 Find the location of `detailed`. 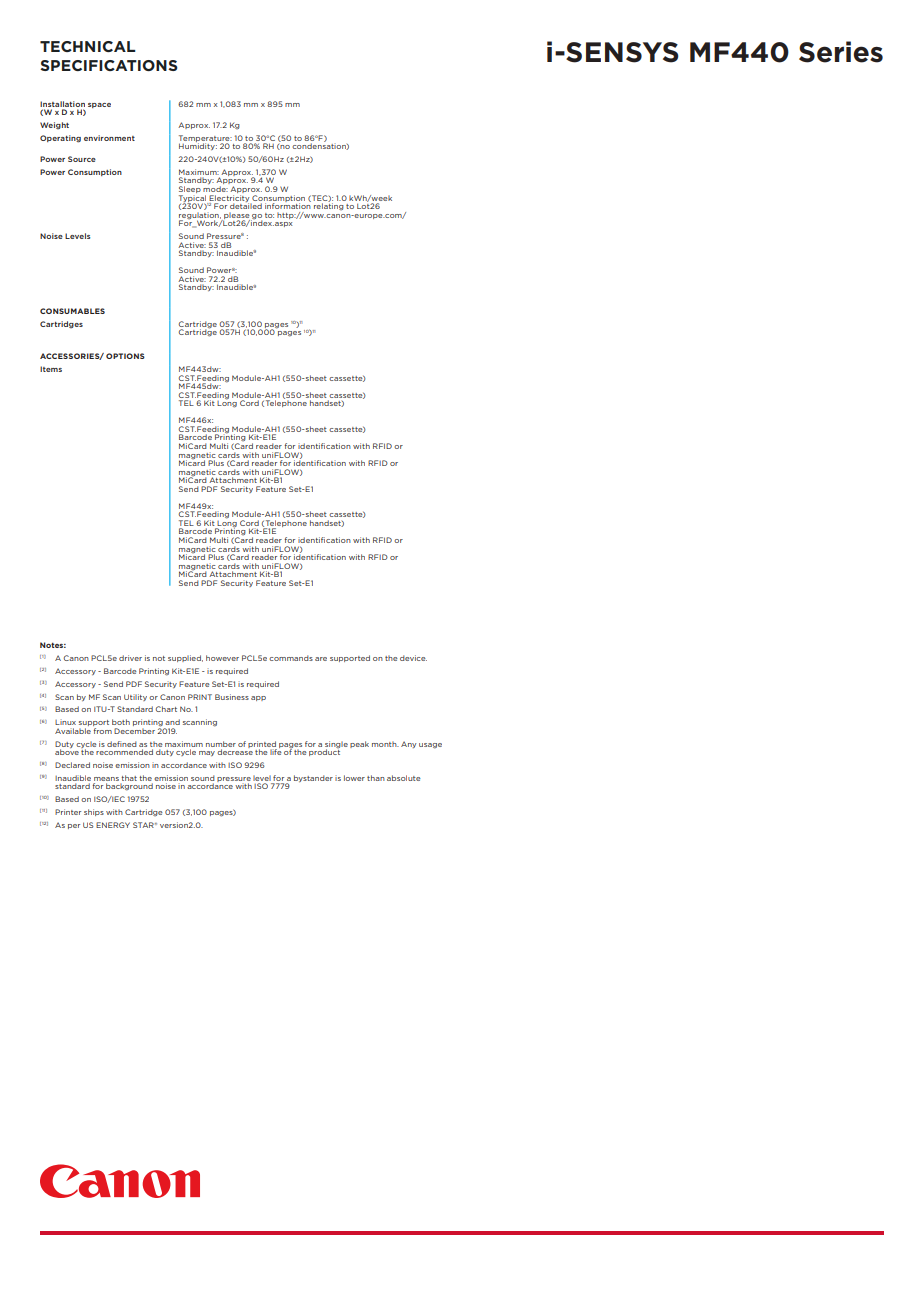

detailed is located at coordinates (246, 205).
